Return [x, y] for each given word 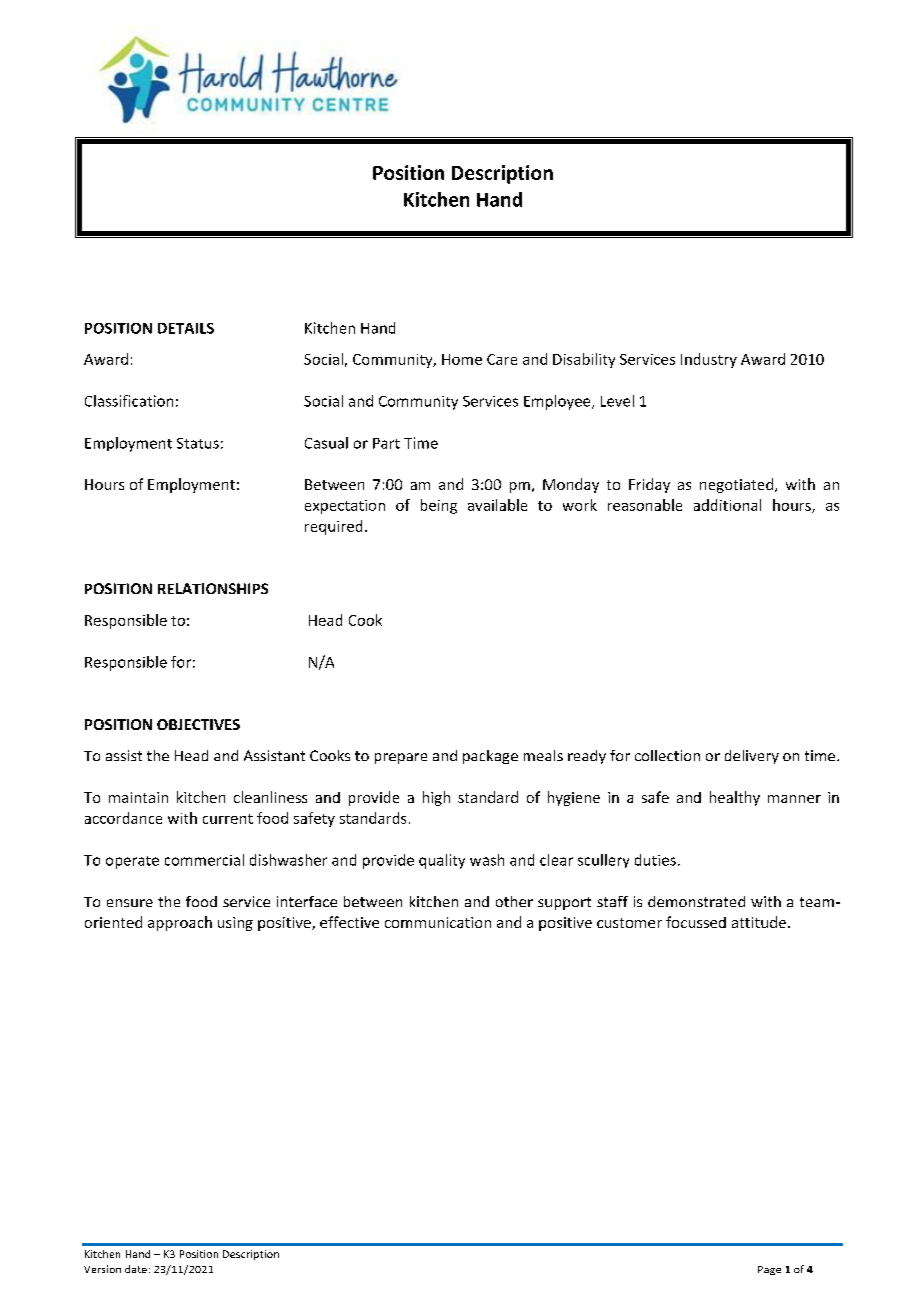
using [235, 924]
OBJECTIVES [198, 724]
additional [727, 505]
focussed [696, 922]
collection [667, 755]
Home [462, 359]
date [136, 1269]
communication [438, 922]
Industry [709, 360]
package [490, 757]
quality [442, 861]
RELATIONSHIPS [213, 588]
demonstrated [696, 901]
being [439, 506]
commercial [204, 860]
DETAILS [186, 328]
